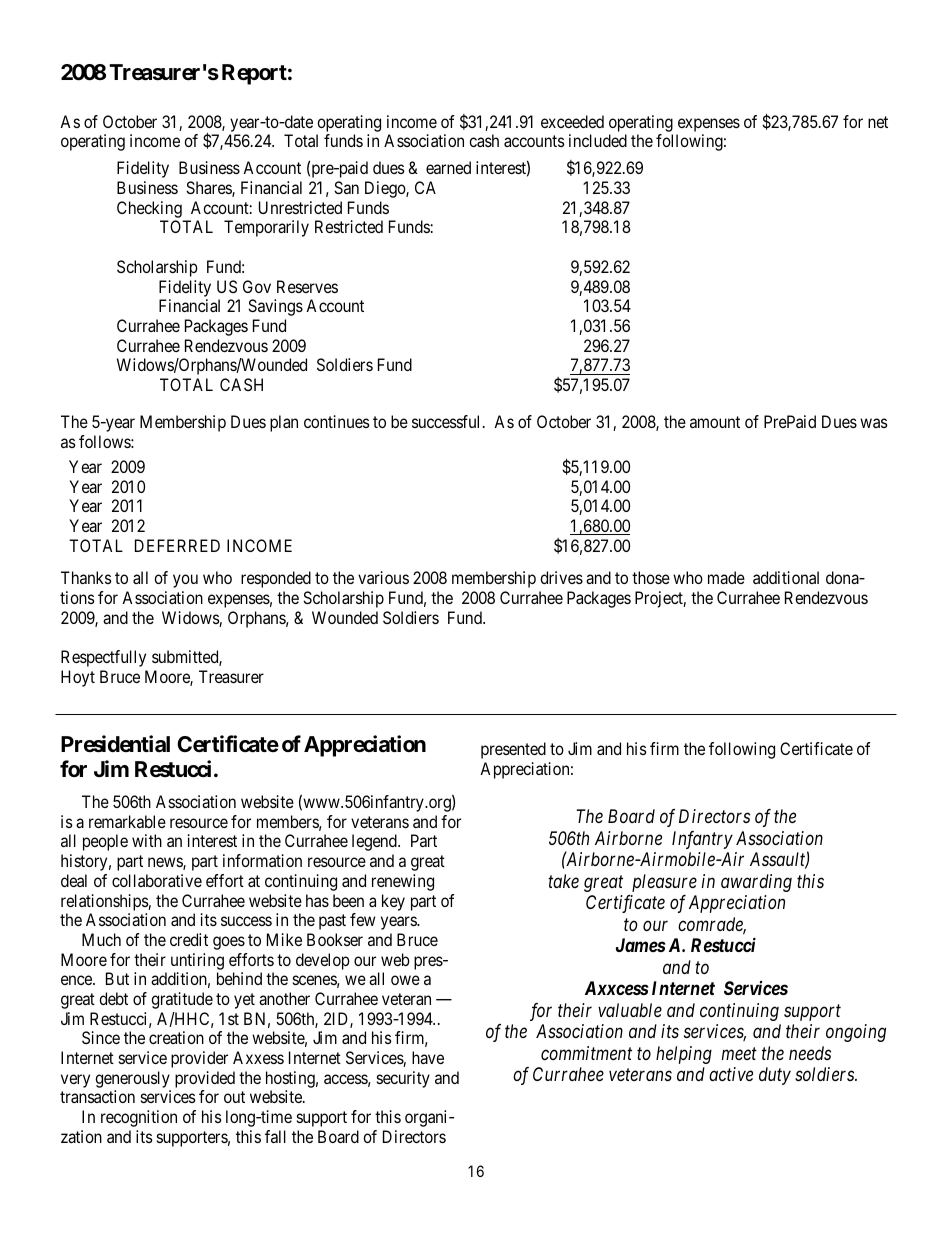  I want to click on made, so click(726, 577).
